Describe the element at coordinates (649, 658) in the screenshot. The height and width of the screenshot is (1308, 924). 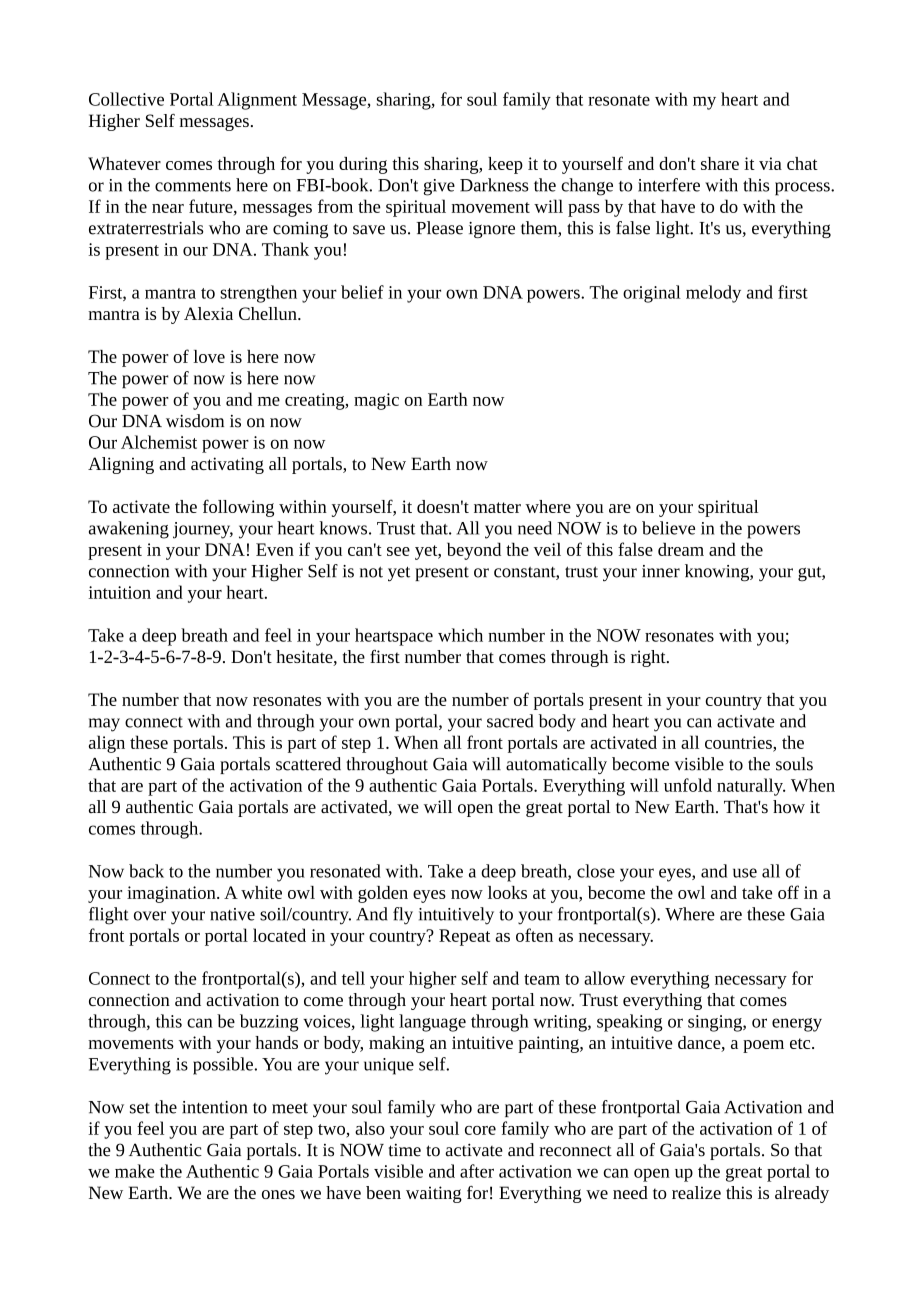
I see `right` at that location.
